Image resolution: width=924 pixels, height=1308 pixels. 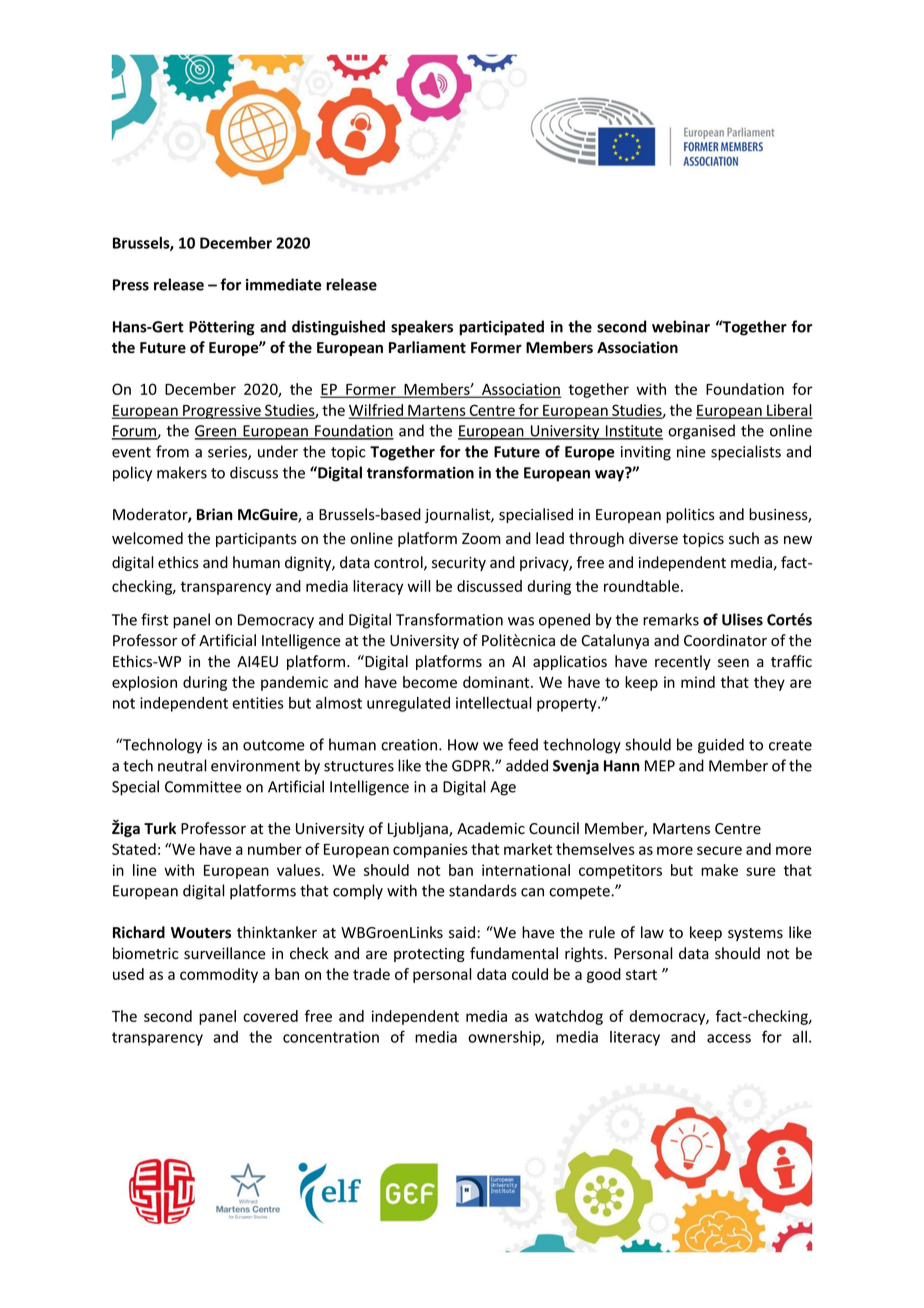 What do you see at coordinates (501, 328) in the document?
I see `participated` at bounding box center [501, 328].
